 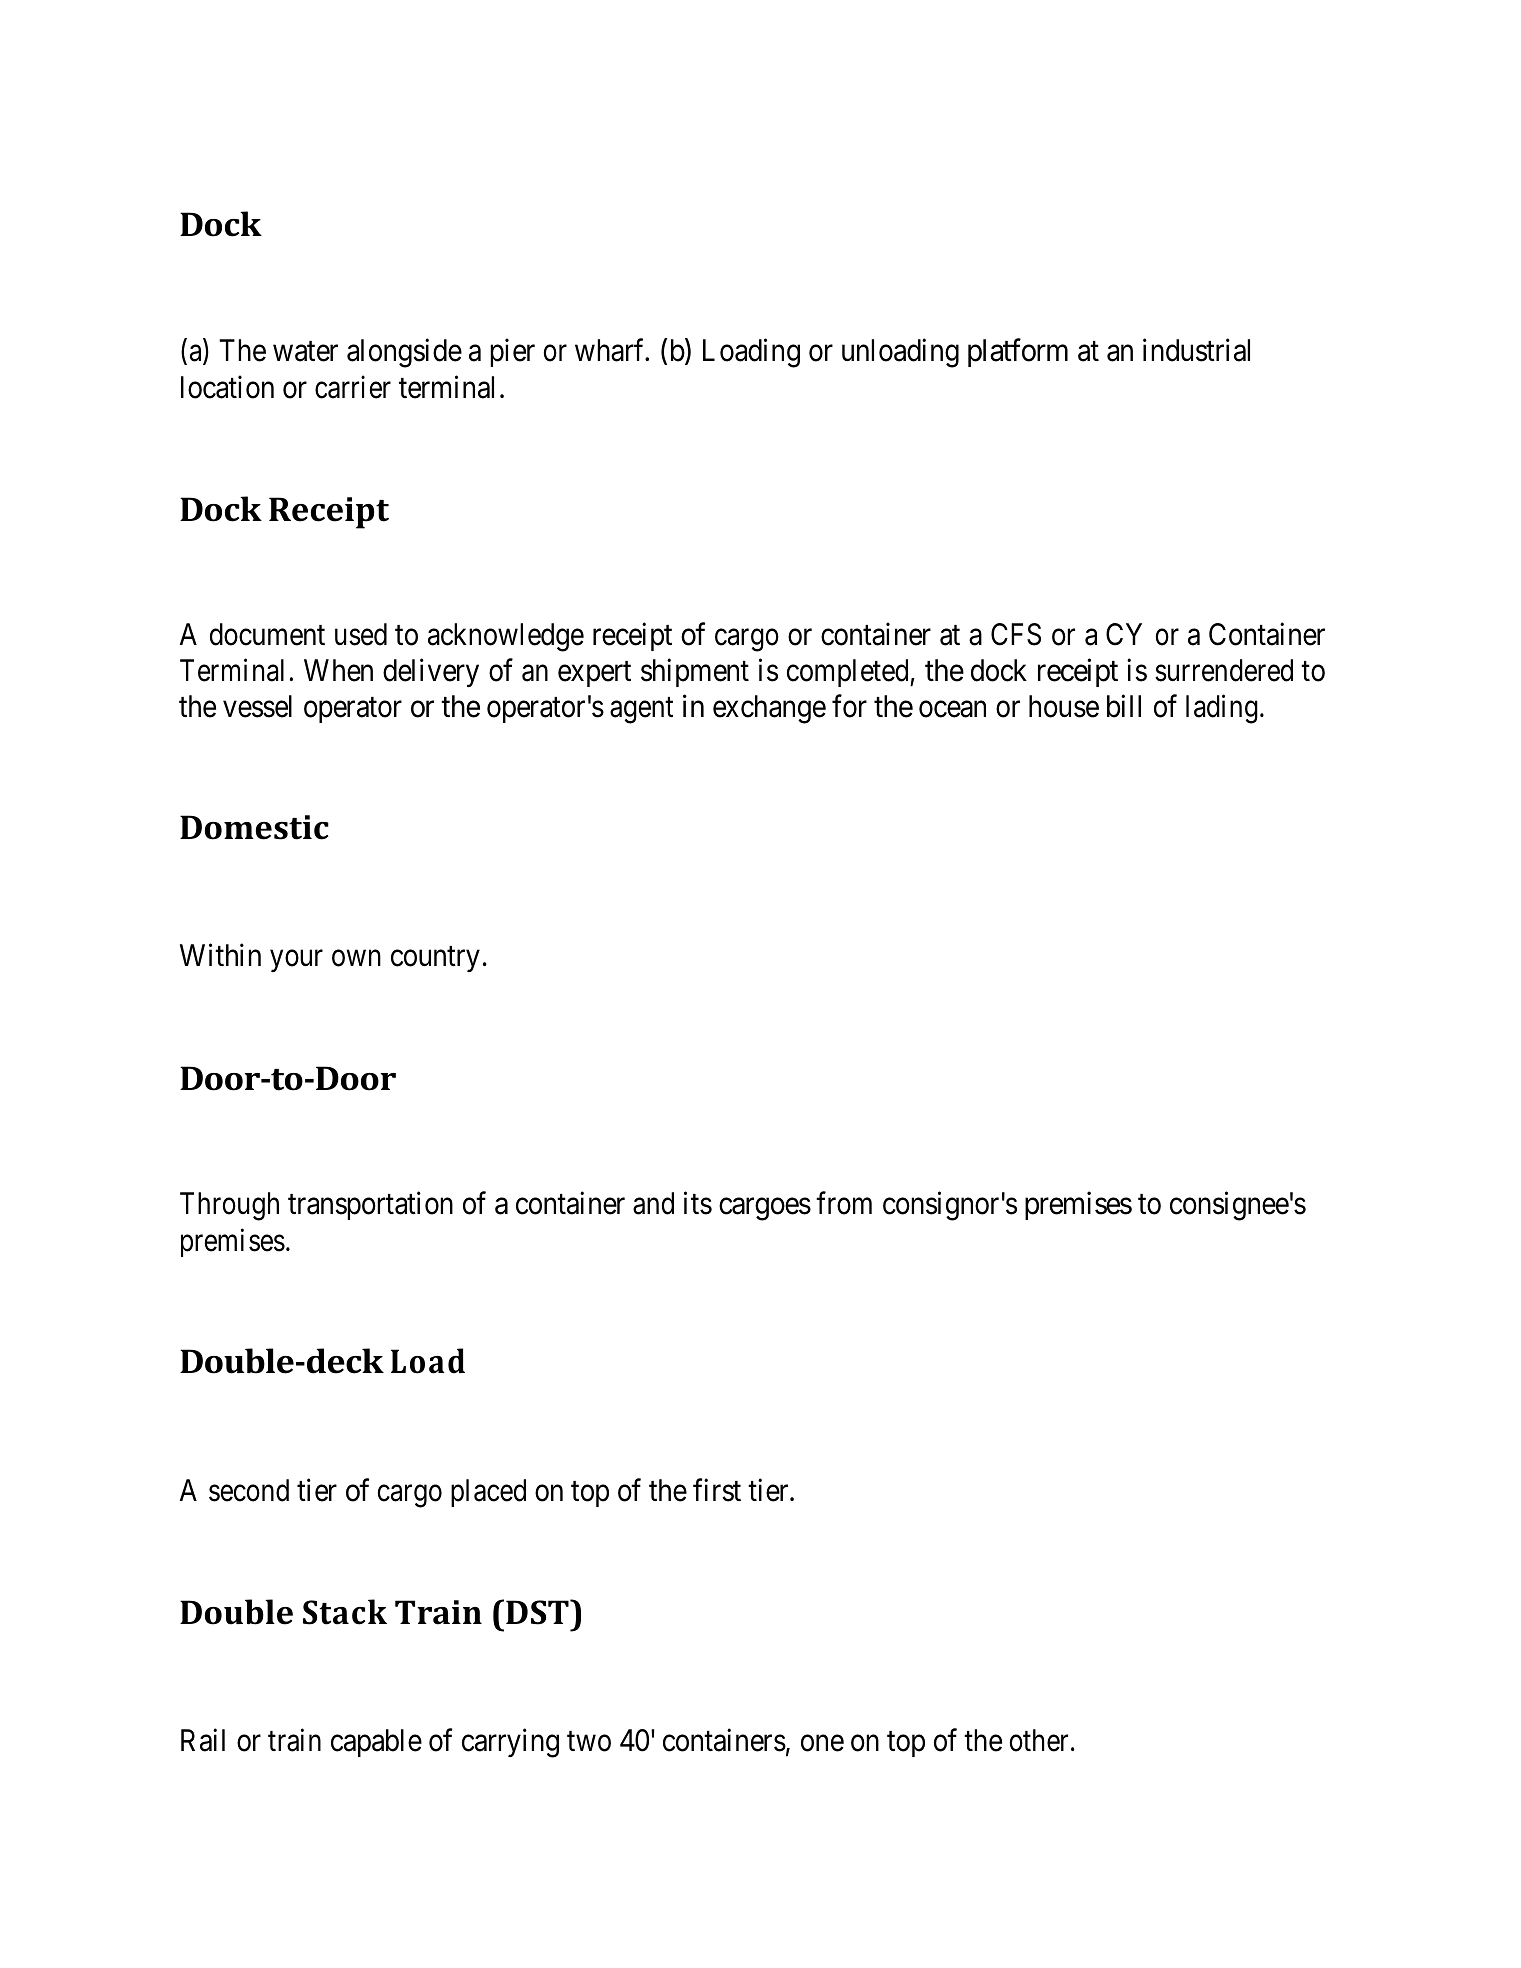 What do you see at coordinates (589, 1742) in the page?
I see `two` at bounding box center [589, 1742].
